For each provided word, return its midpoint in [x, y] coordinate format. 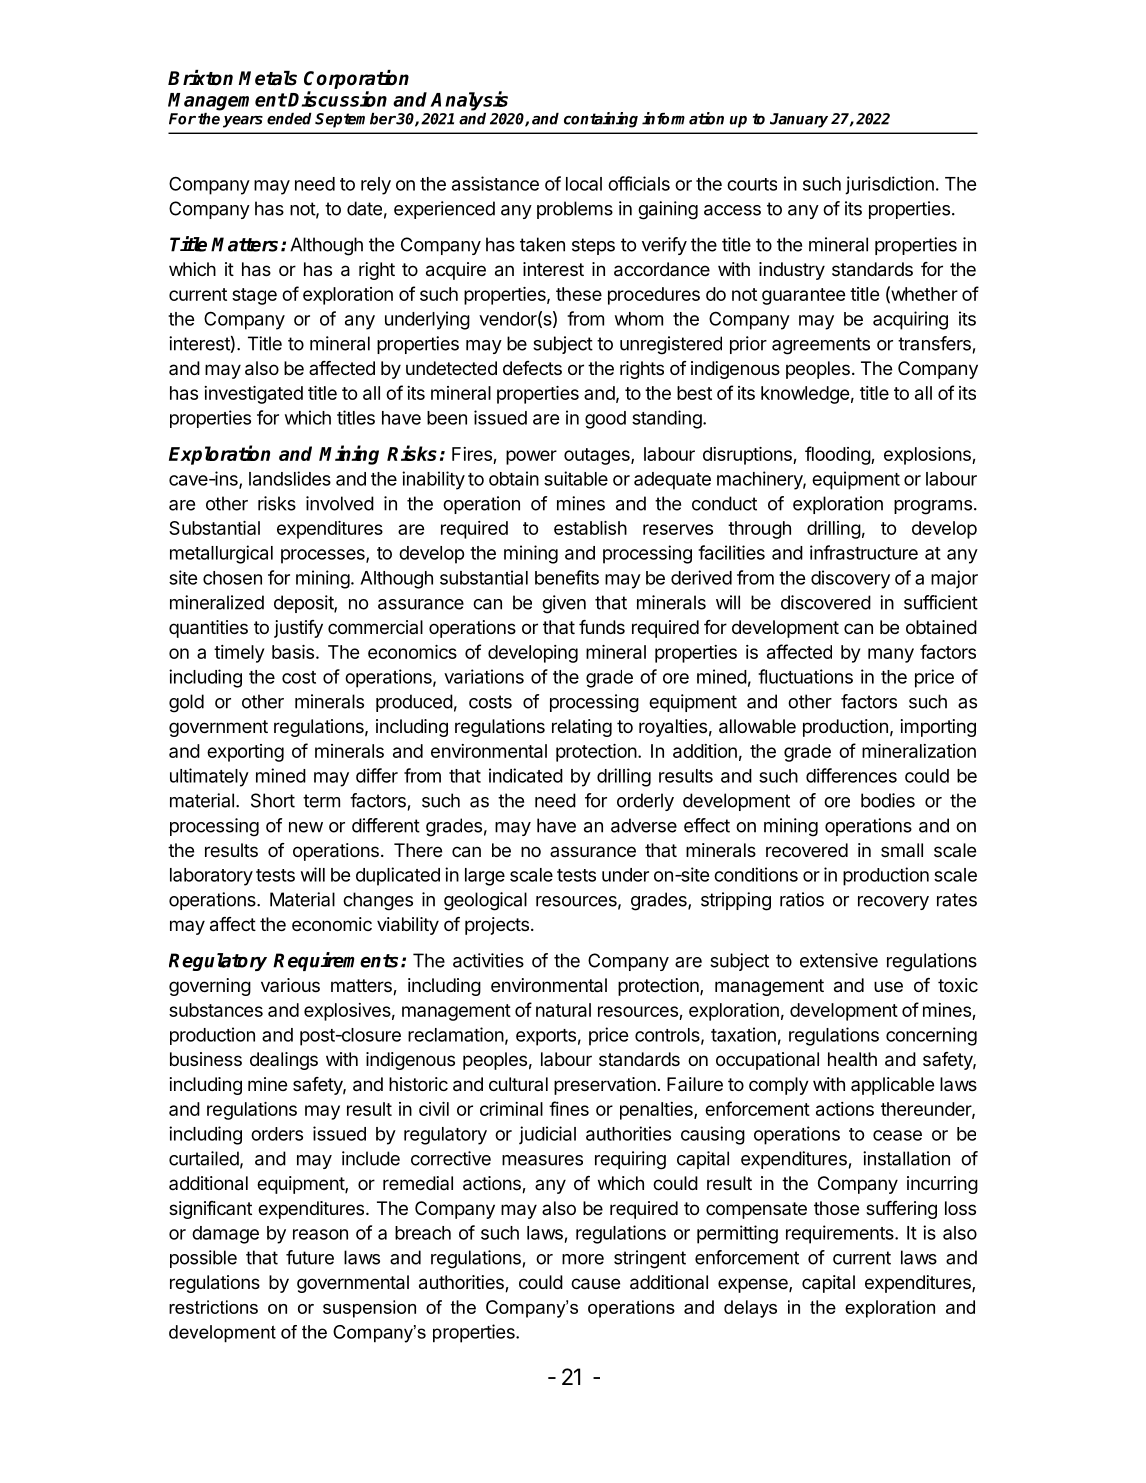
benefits [567, 577]
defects [532, 368]
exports [546, 1037]
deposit [304, 604]
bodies [888, 800]
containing [601, 120]
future [310, 1257]
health [852, 1059]
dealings [284, 1061]
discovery [850, 579]
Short [273, 800]
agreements [821, 346]
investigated [253, 395]
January [799, 120]
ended [289, 119]
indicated [526, 775]
